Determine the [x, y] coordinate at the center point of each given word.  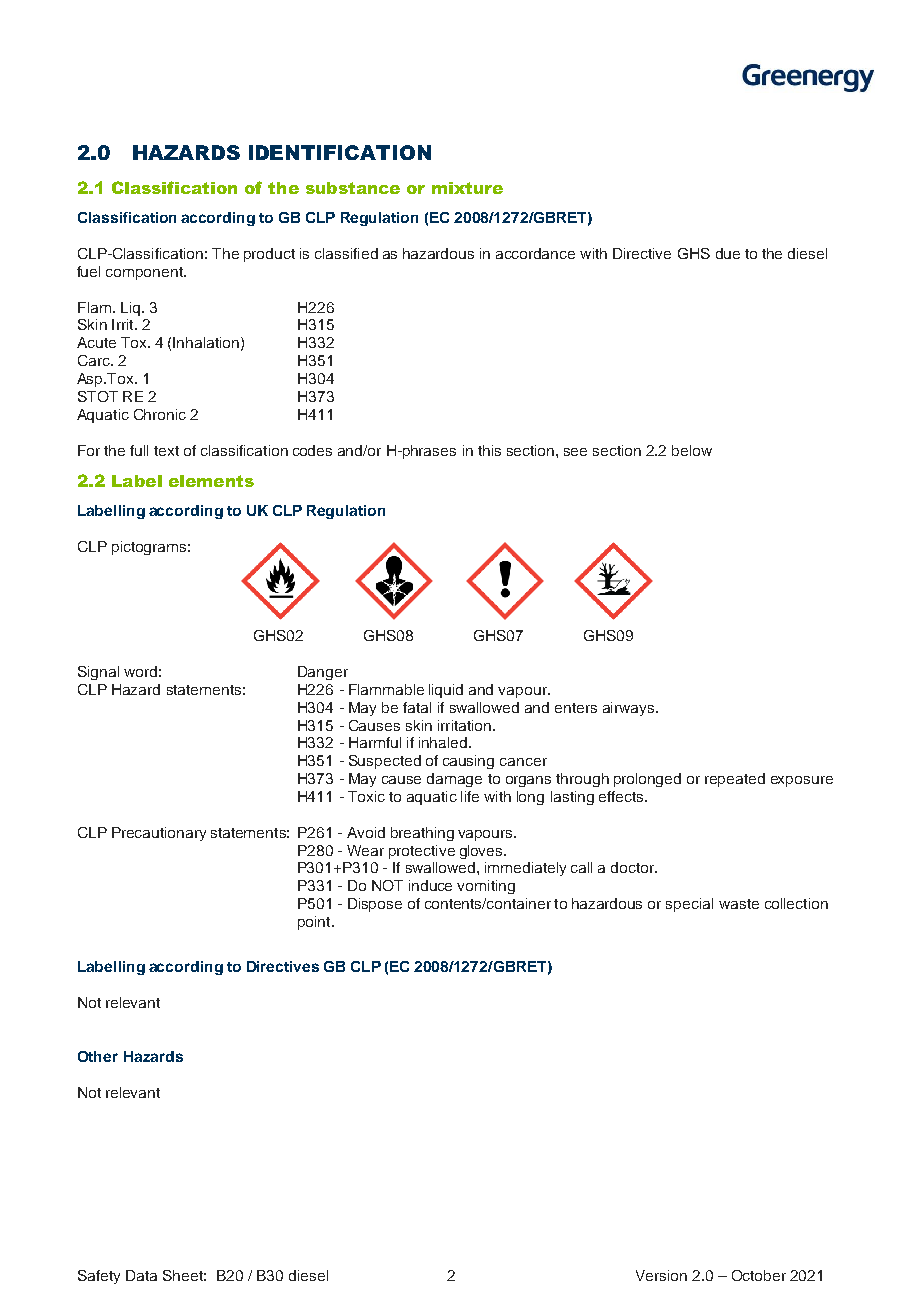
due [728, 253]
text [166, 451]
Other [98, 1056]
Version [661, 1275]
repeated [735, 780]
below [692, 450]
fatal [417, 707]
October [759, 1275]
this [489, 450]
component [145, 273]
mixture [467, 188]
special [689, 905]
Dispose [375, 905]
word [140, 671]
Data [141, 1275]
